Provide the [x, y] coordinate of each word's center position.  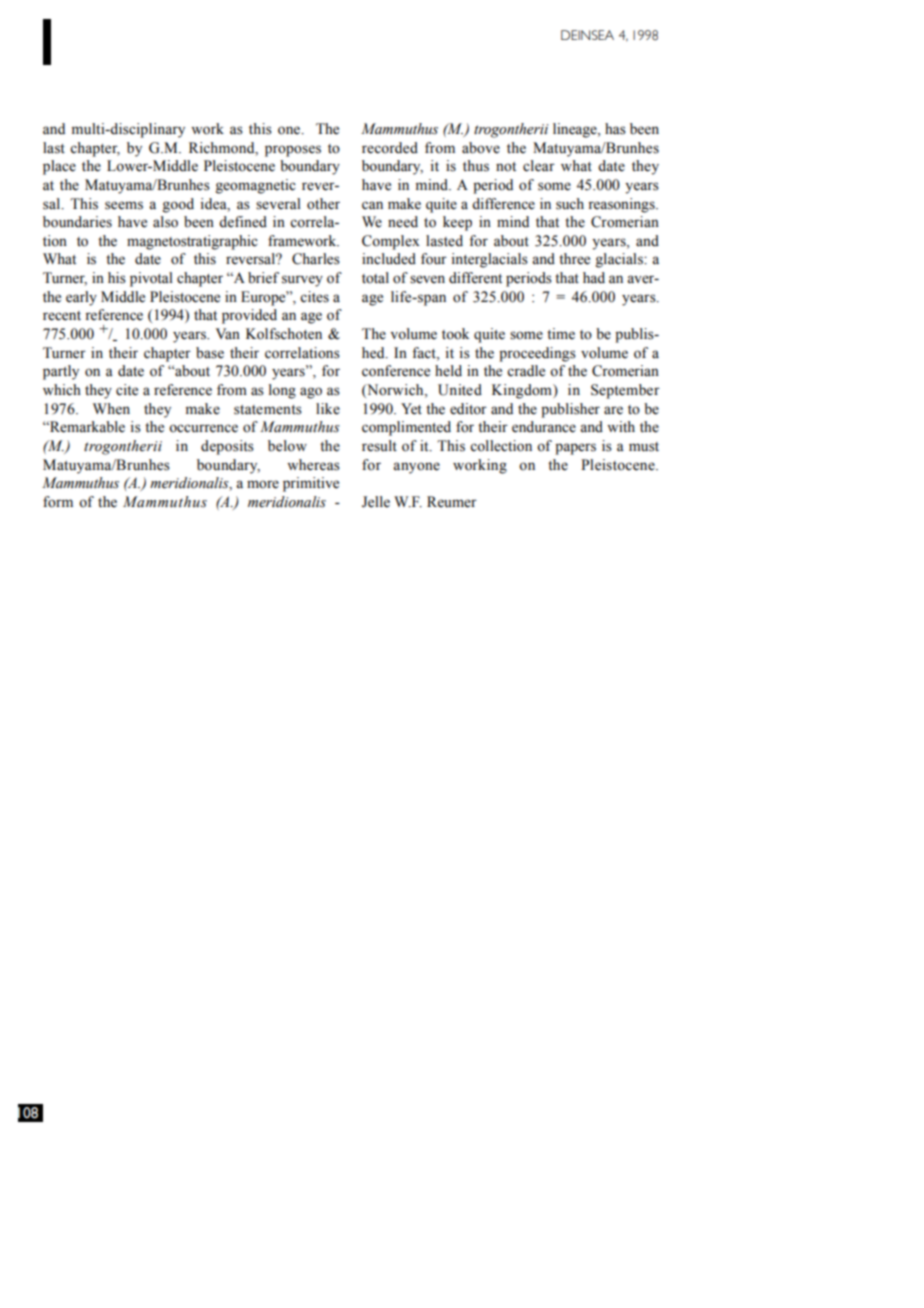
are [613, 410]
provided [249, 316]
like [328, 409]
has [615, 129]
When [111, 409]
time [561, 334]
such [570, 204]
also [165, 222]
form [58, 502]
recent [62, 316]
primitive [311, 484]
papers [575, 449]
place [59, 167]
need [403, 222]
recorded [390, 148]
